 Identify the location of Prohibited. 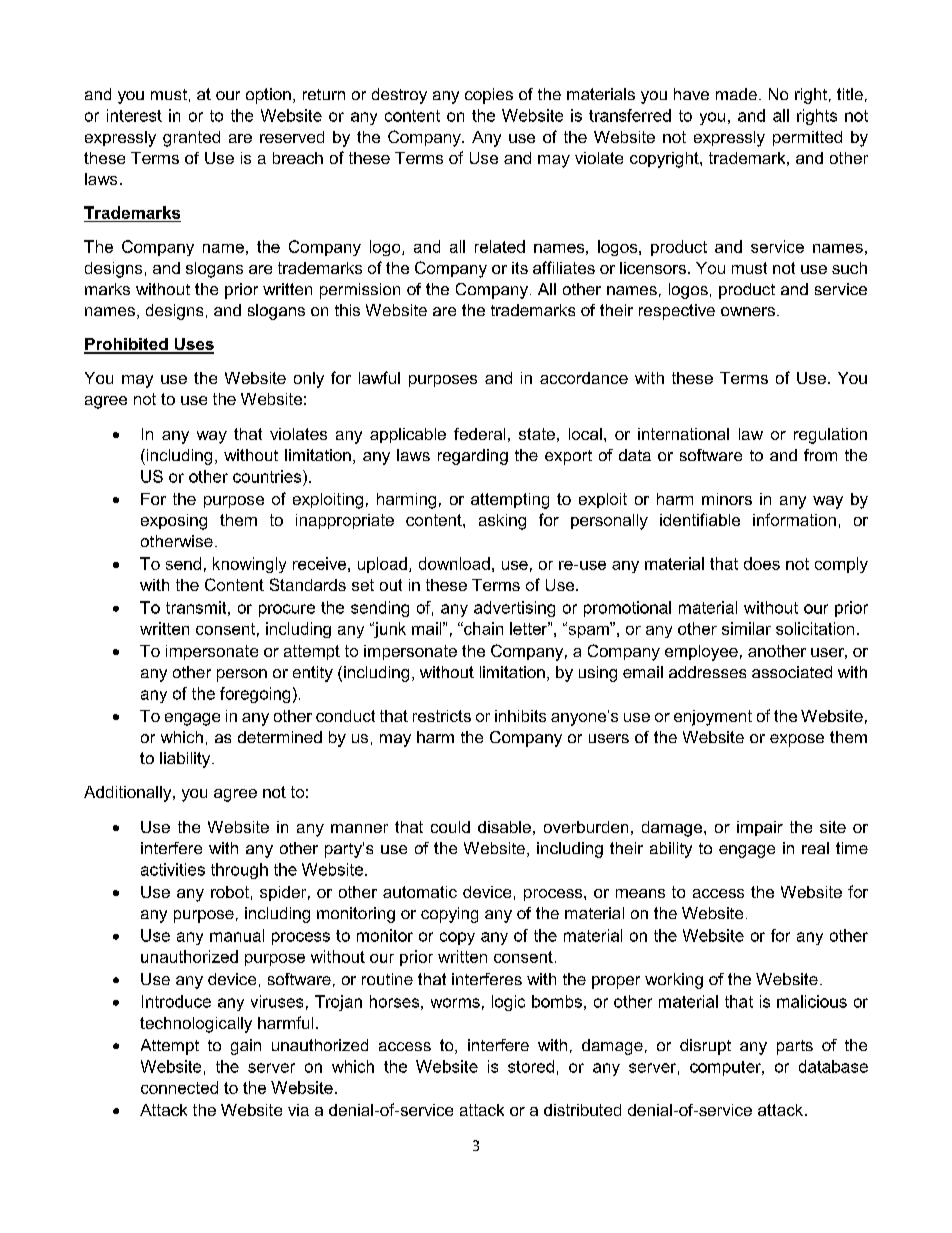
(127, 345).
